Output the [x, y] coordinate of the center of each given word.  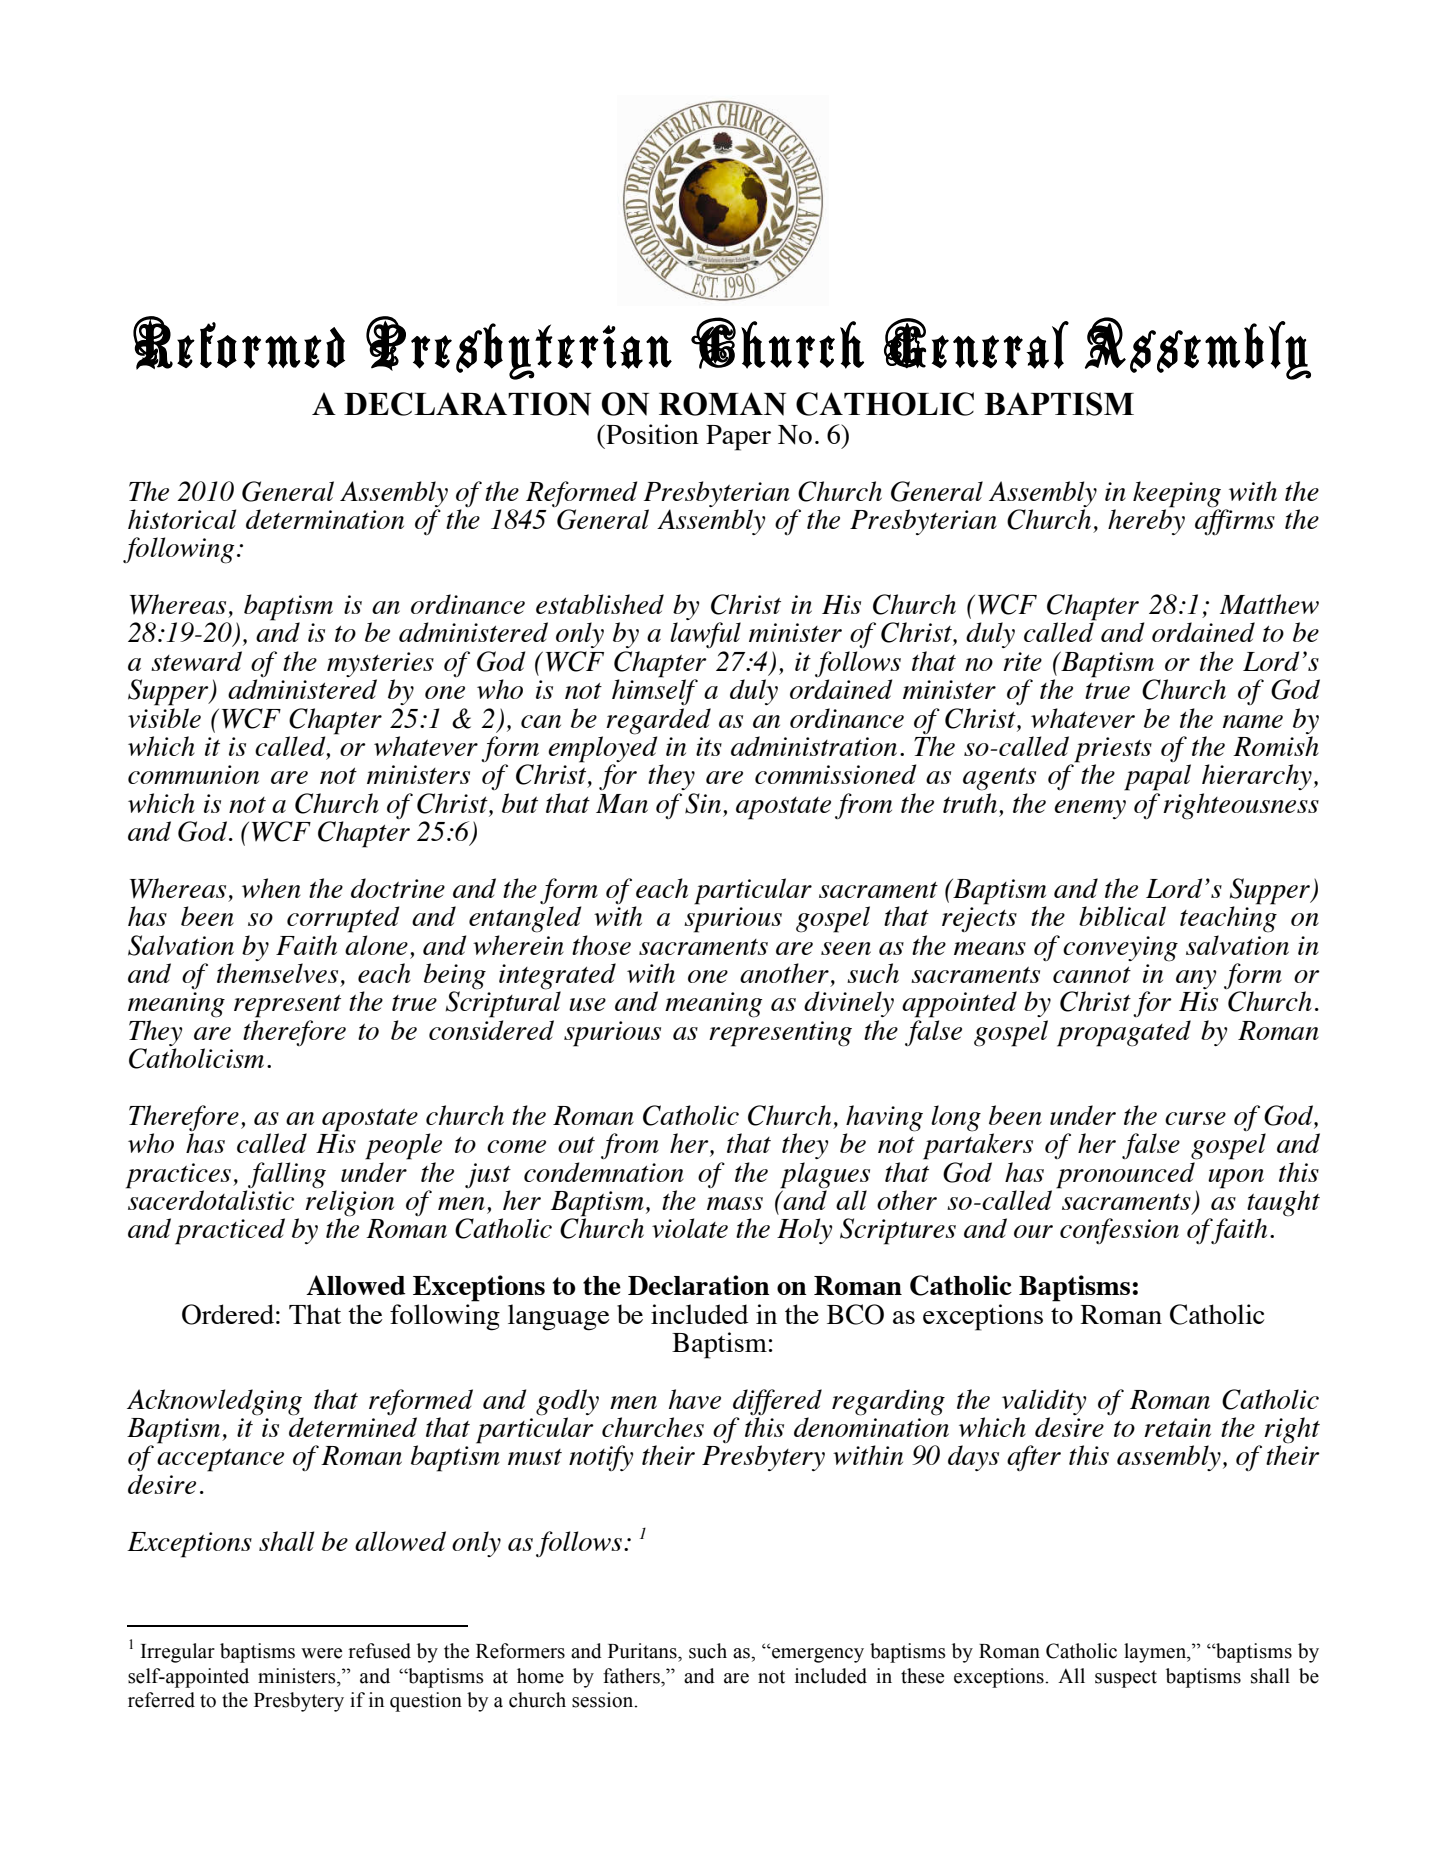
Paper [738, 438]
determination [325, 519]
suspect [1126, 1679]
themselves [277, 973]
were [321, 1653]
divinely [849, 1004]
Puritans [643, 1651]
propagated [1124, 1033]
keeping [1177, 494]
